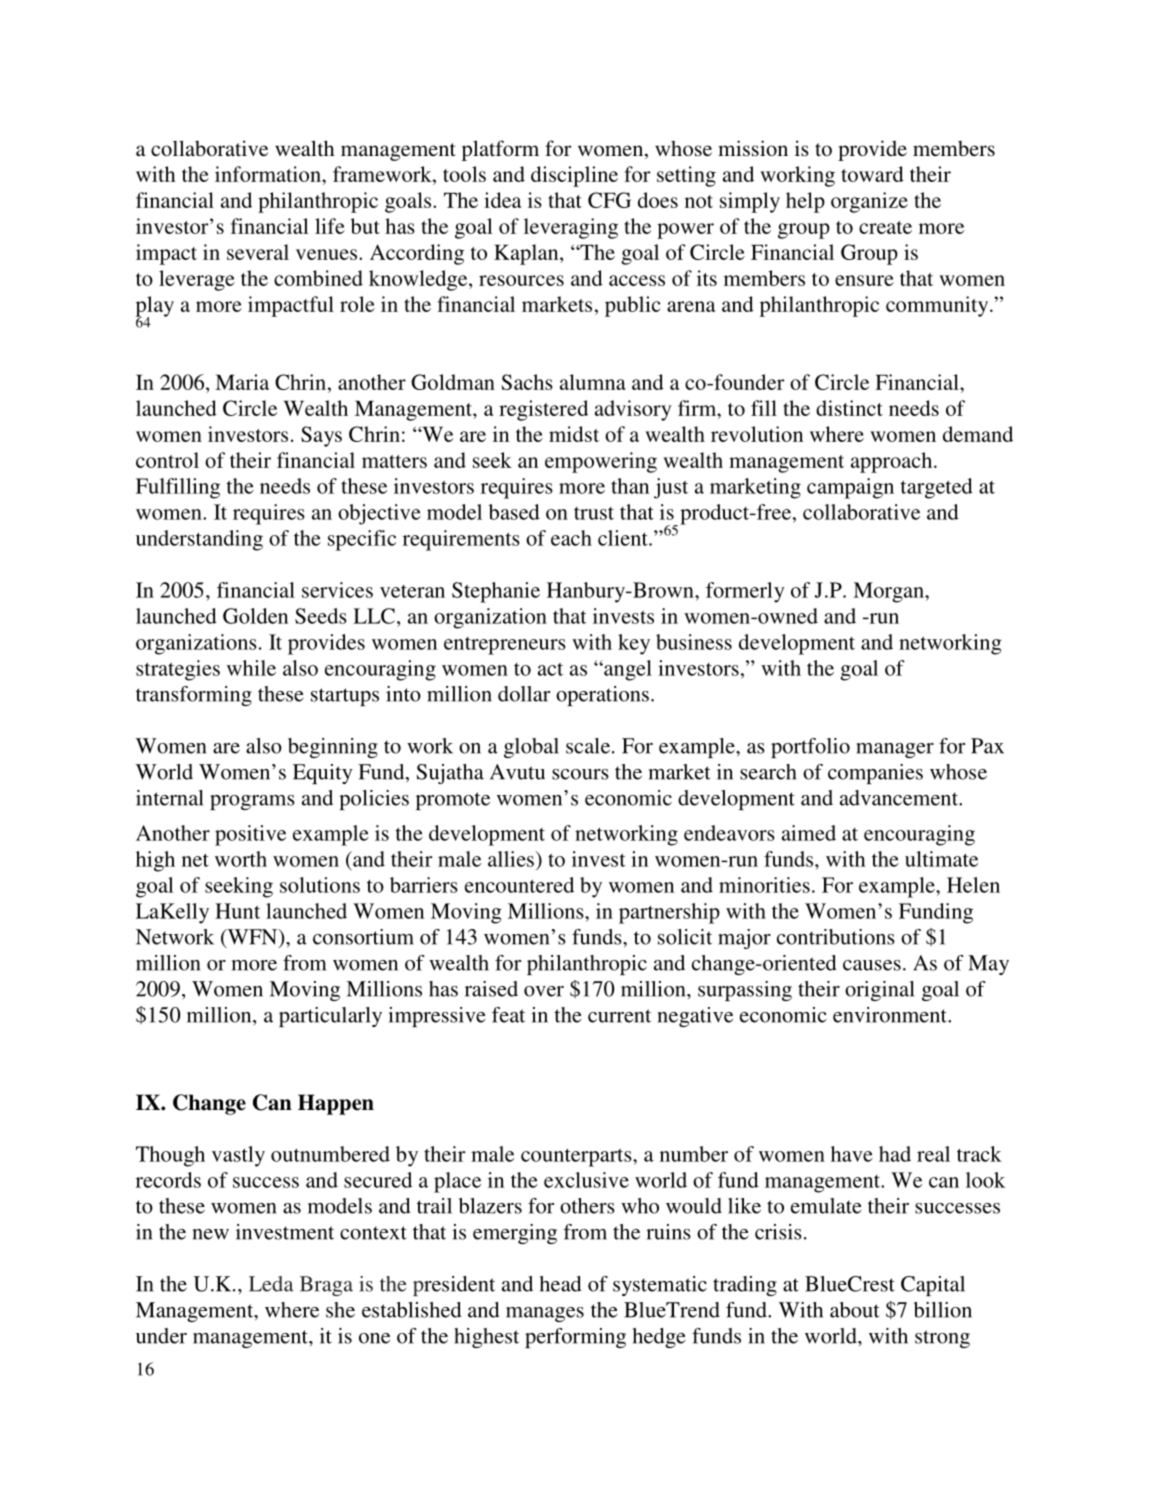 This screenshot has height=1491, width=1152. Describe the element at coordinates (889, 592) in the screenshot. I see `Morgan` at that location.
